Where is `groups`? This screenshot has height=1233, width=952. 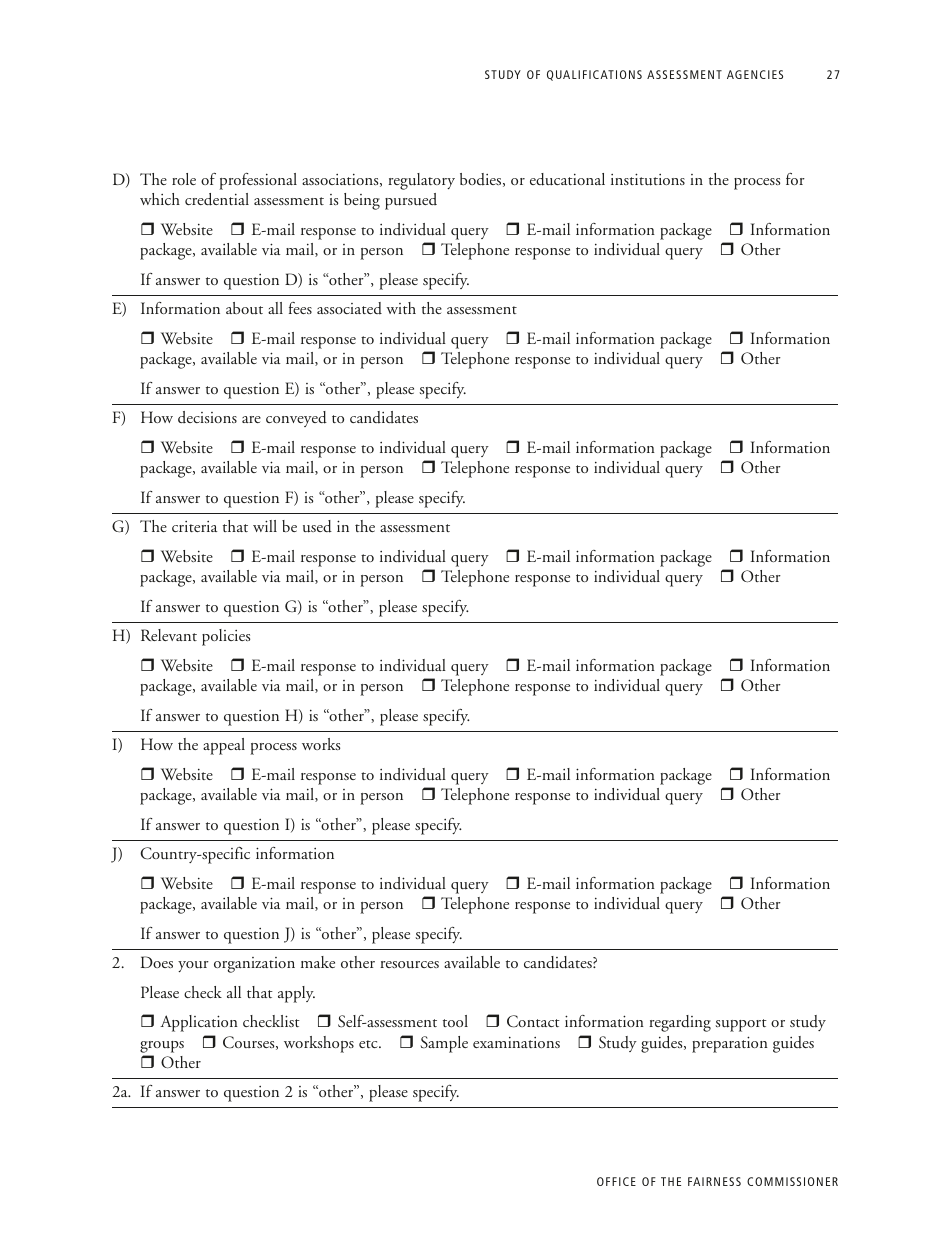 groups is located at coordinates (162, 1047).
